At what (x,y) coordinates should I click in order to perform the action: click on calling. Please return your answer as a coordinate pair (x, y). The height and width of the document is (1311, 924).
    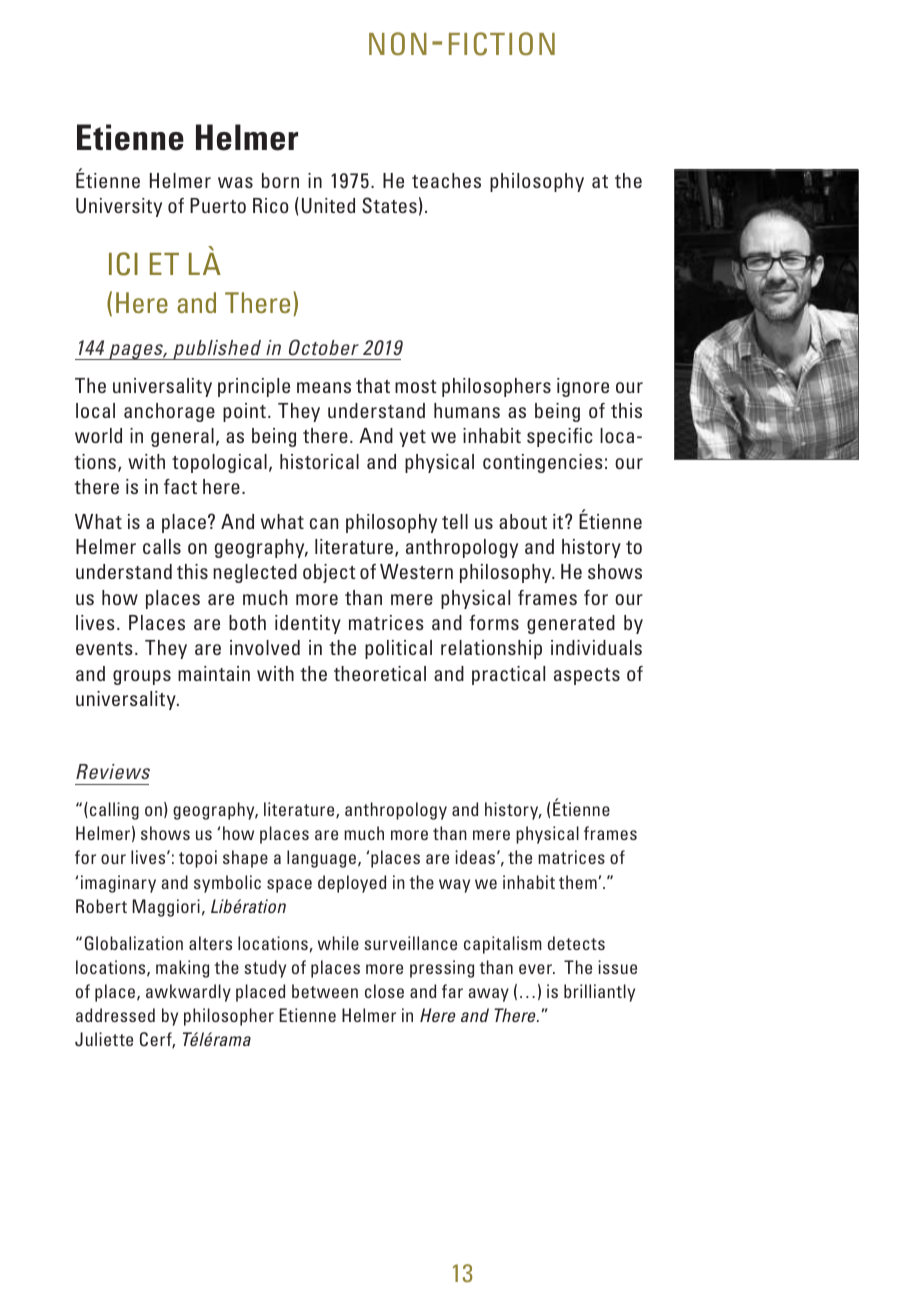
    Looking at the image, I should click on (114, 811).
